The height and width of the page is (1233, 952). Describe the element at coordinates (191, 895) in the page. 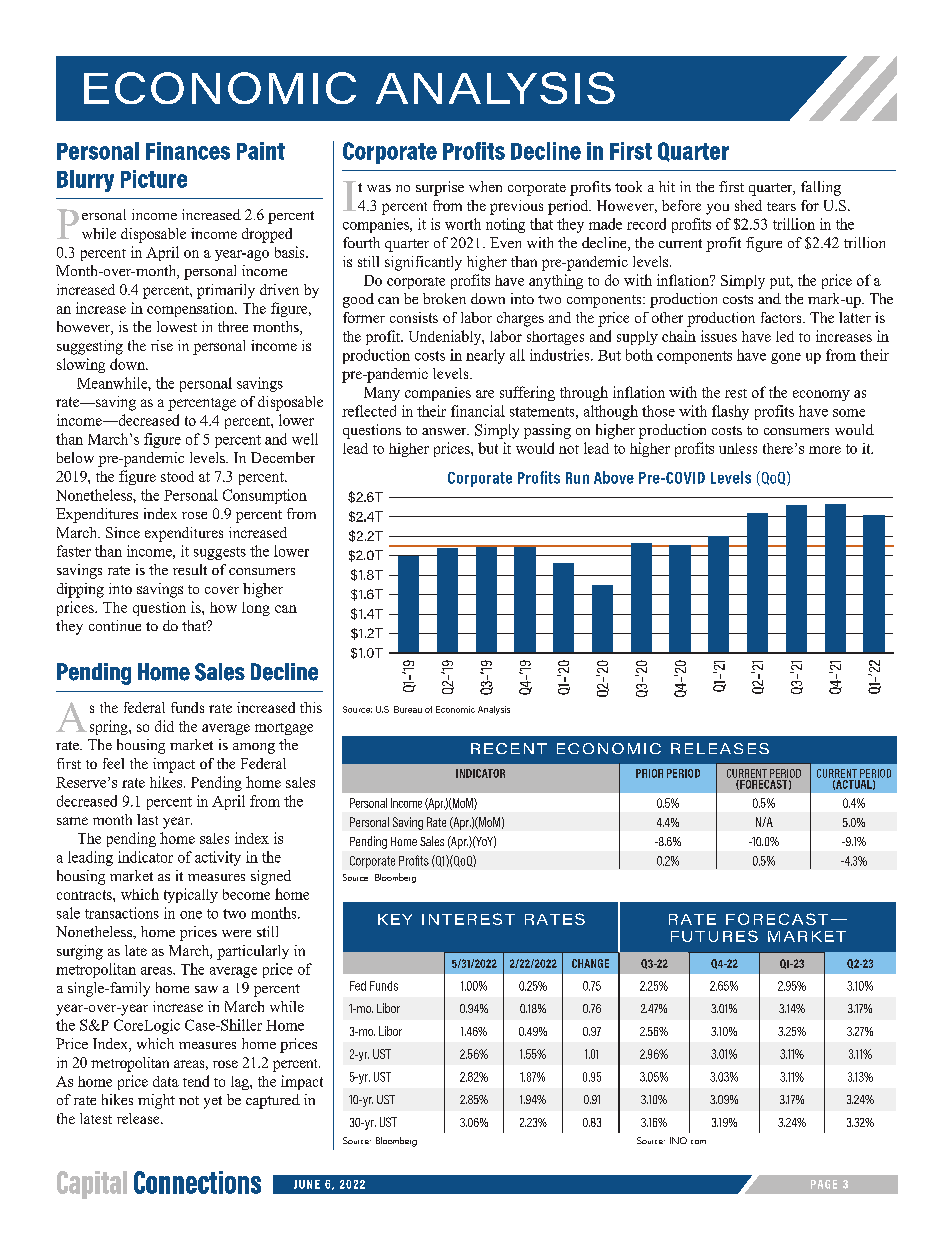

I see `typically` at that location.
